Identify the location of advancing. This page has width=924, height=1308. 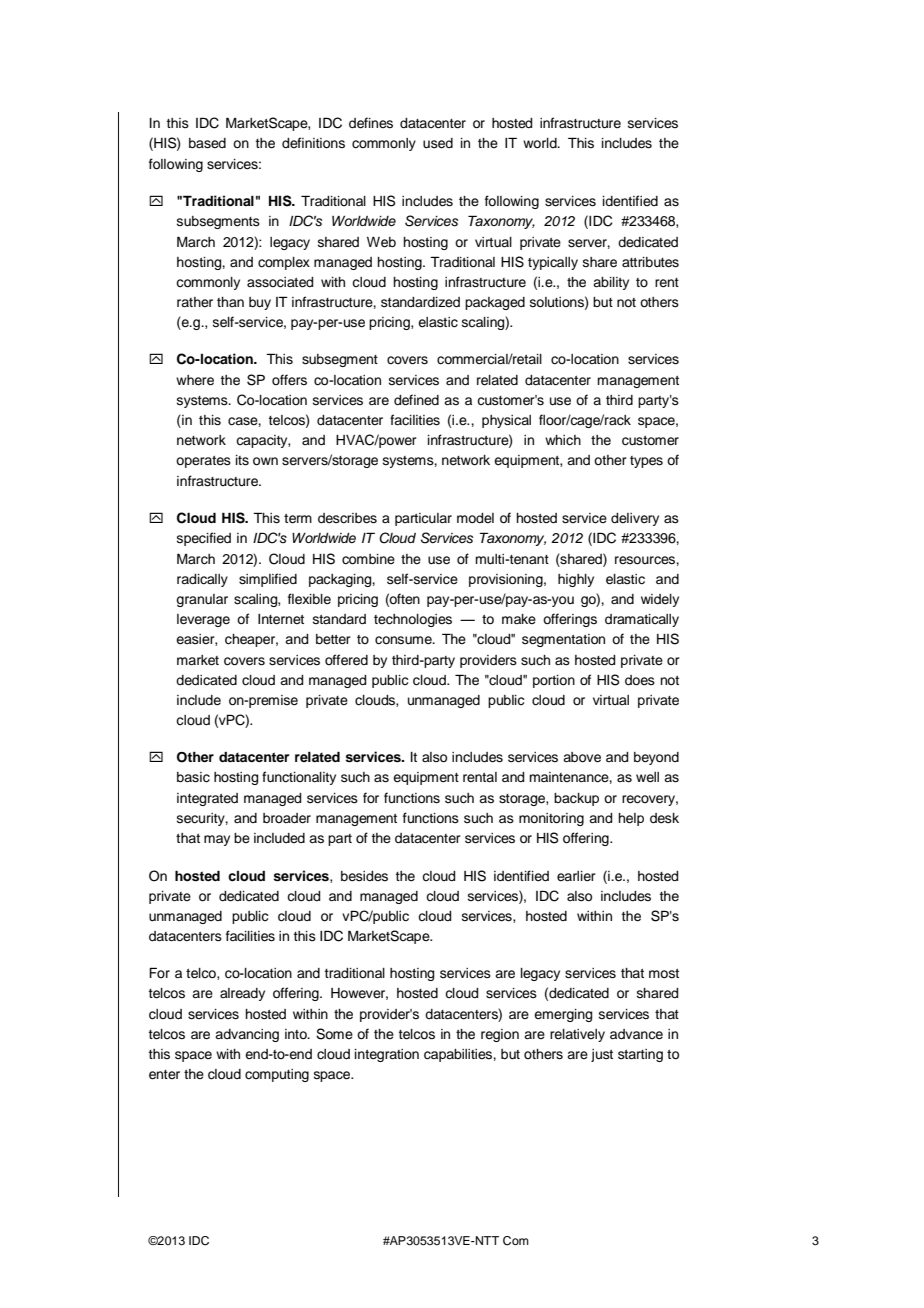
(247, 1035).
